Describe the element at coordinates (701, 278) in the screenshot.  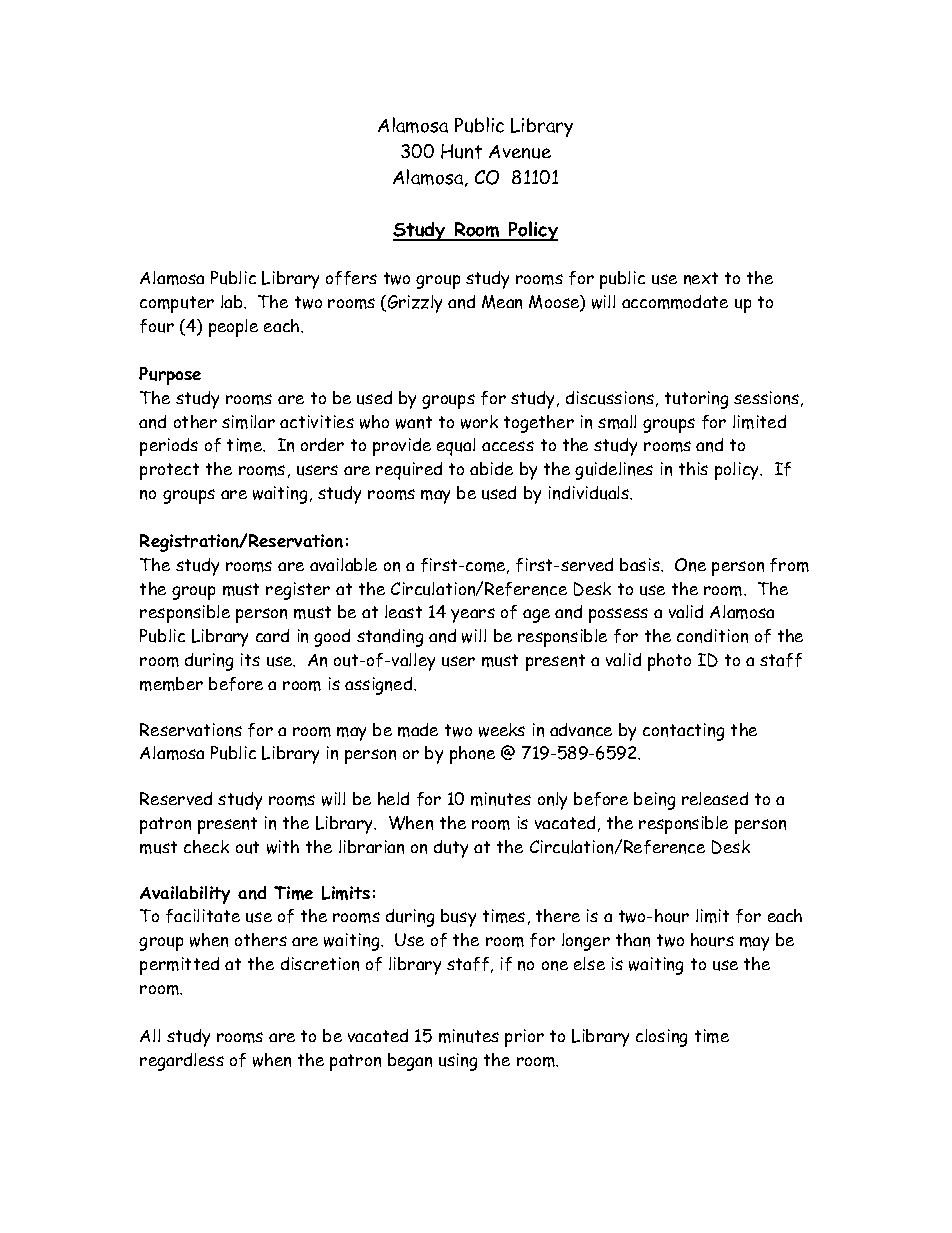
I see `next` at that location.
